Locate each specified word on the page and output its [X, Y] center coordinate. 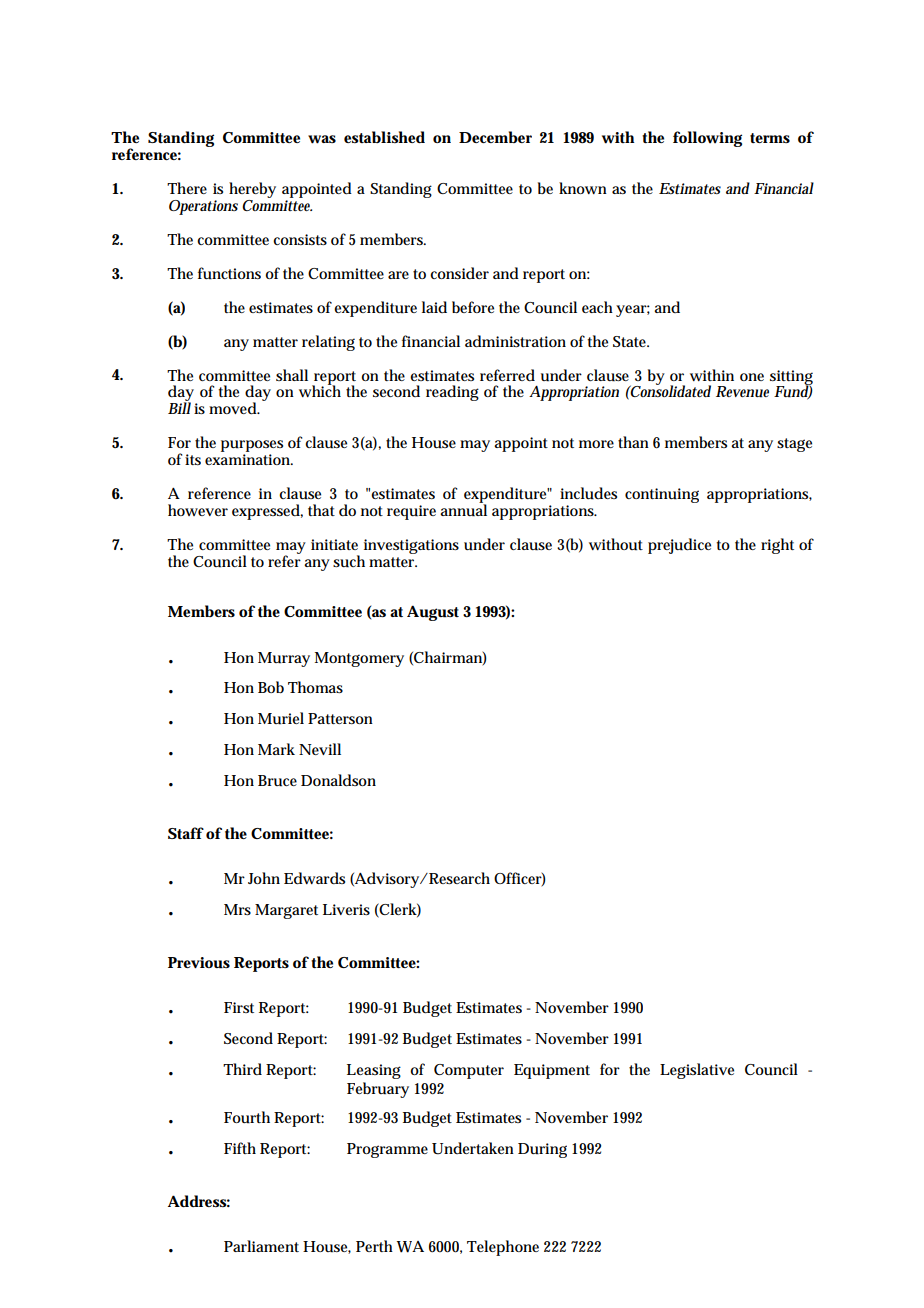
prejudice [679, 546]
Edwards [314, 878]
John [264, 878]
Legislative [697, 1071]
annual [463, 509]
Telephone [503, 1248]
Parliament [261, 1246]
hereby [252, 190]
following [707, 139]
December [495, 137]
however [198, 510]
